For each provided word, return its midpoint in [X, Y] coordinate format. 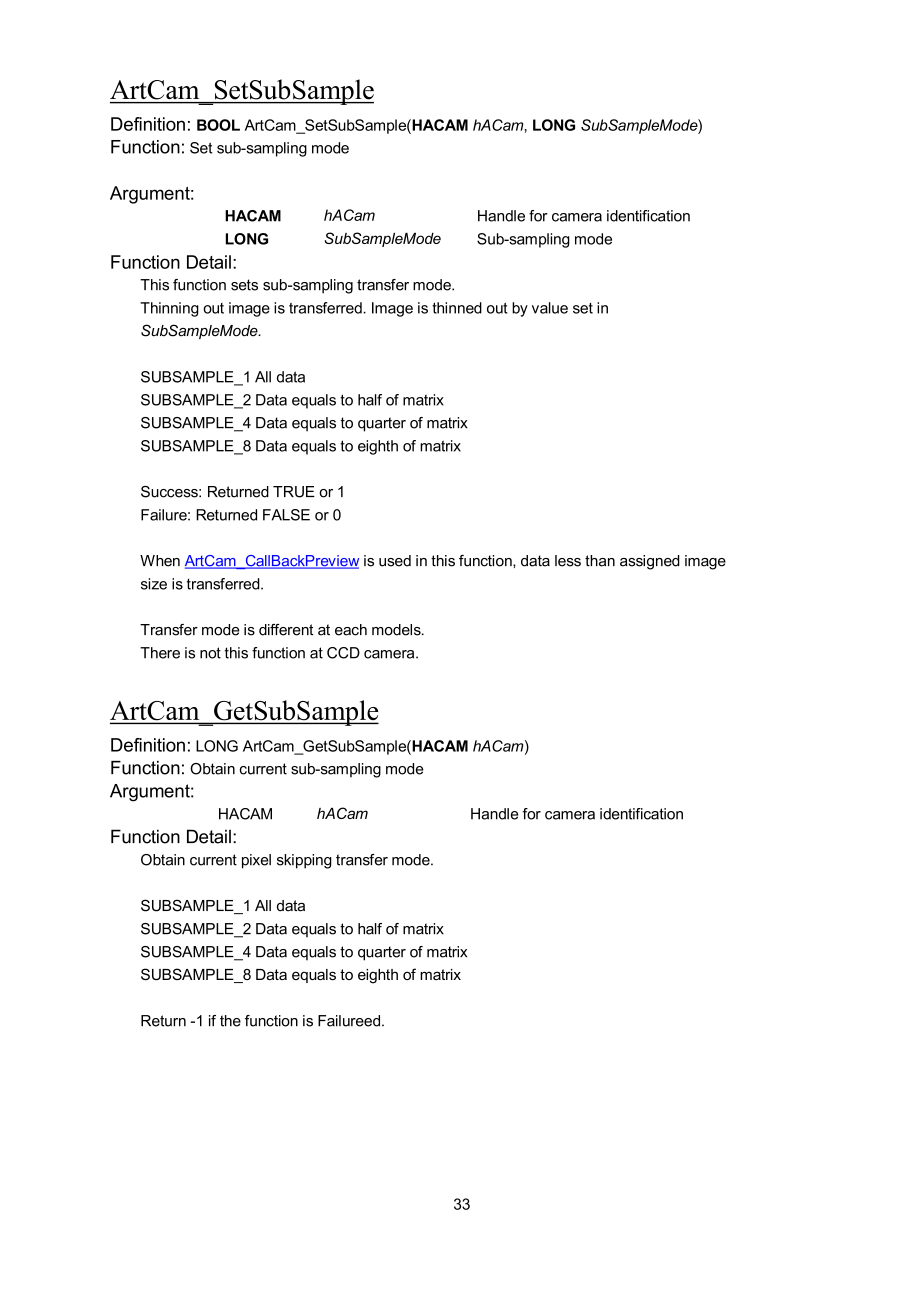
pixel [256, 861]
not [210, 653]
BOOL [218, 125]
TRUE [294, 492]
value [550, 308]
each [351, 630]
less [568, 561]
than [600, 561]
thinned [457, 308]
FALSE [286, 515]
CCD [343, 653]
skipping [304, 861]
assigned [650, 562]
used [395, 561]
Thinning [169, 309]
